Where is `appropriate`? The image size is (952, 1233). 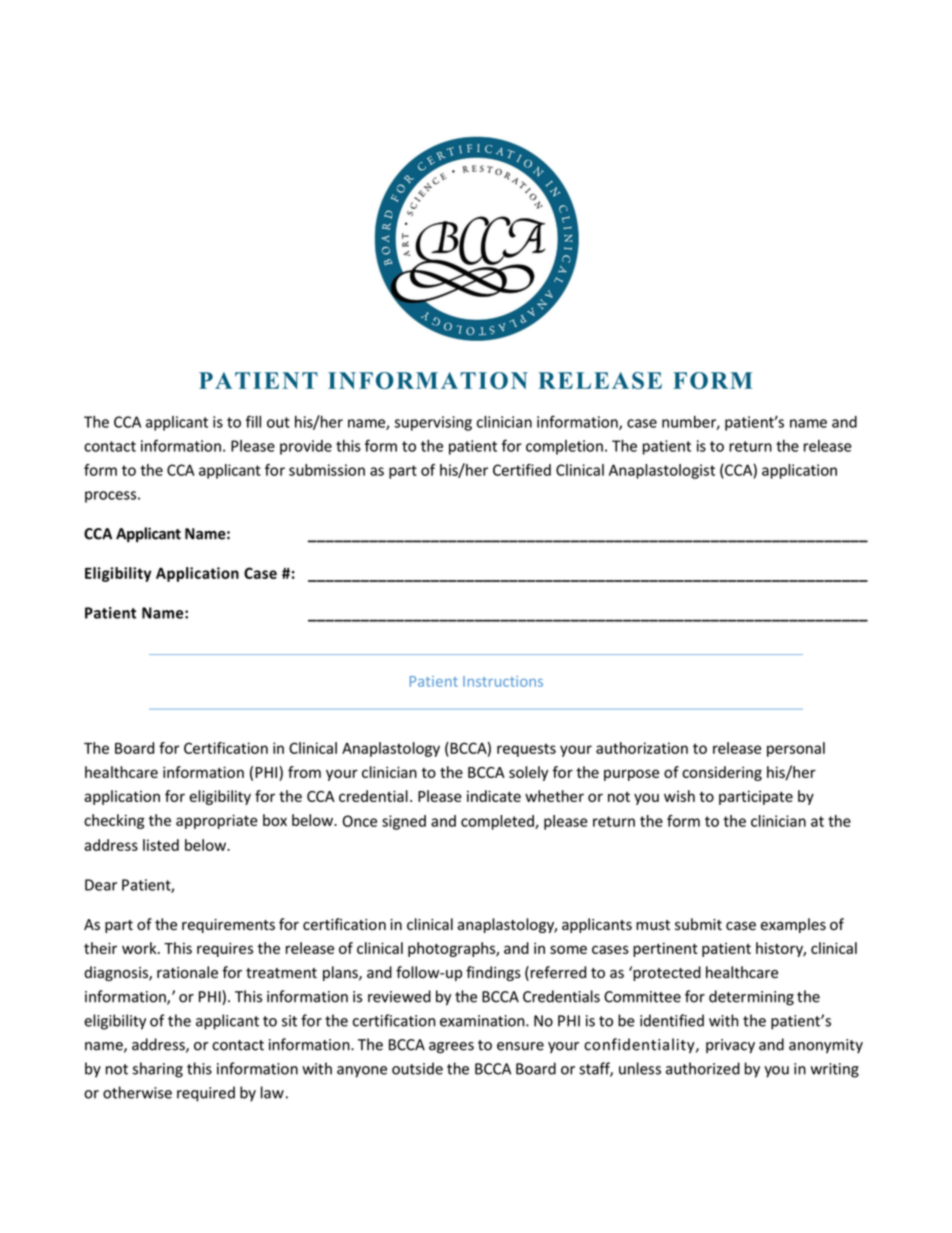 appropriate is located at coordinates (217, 821).
